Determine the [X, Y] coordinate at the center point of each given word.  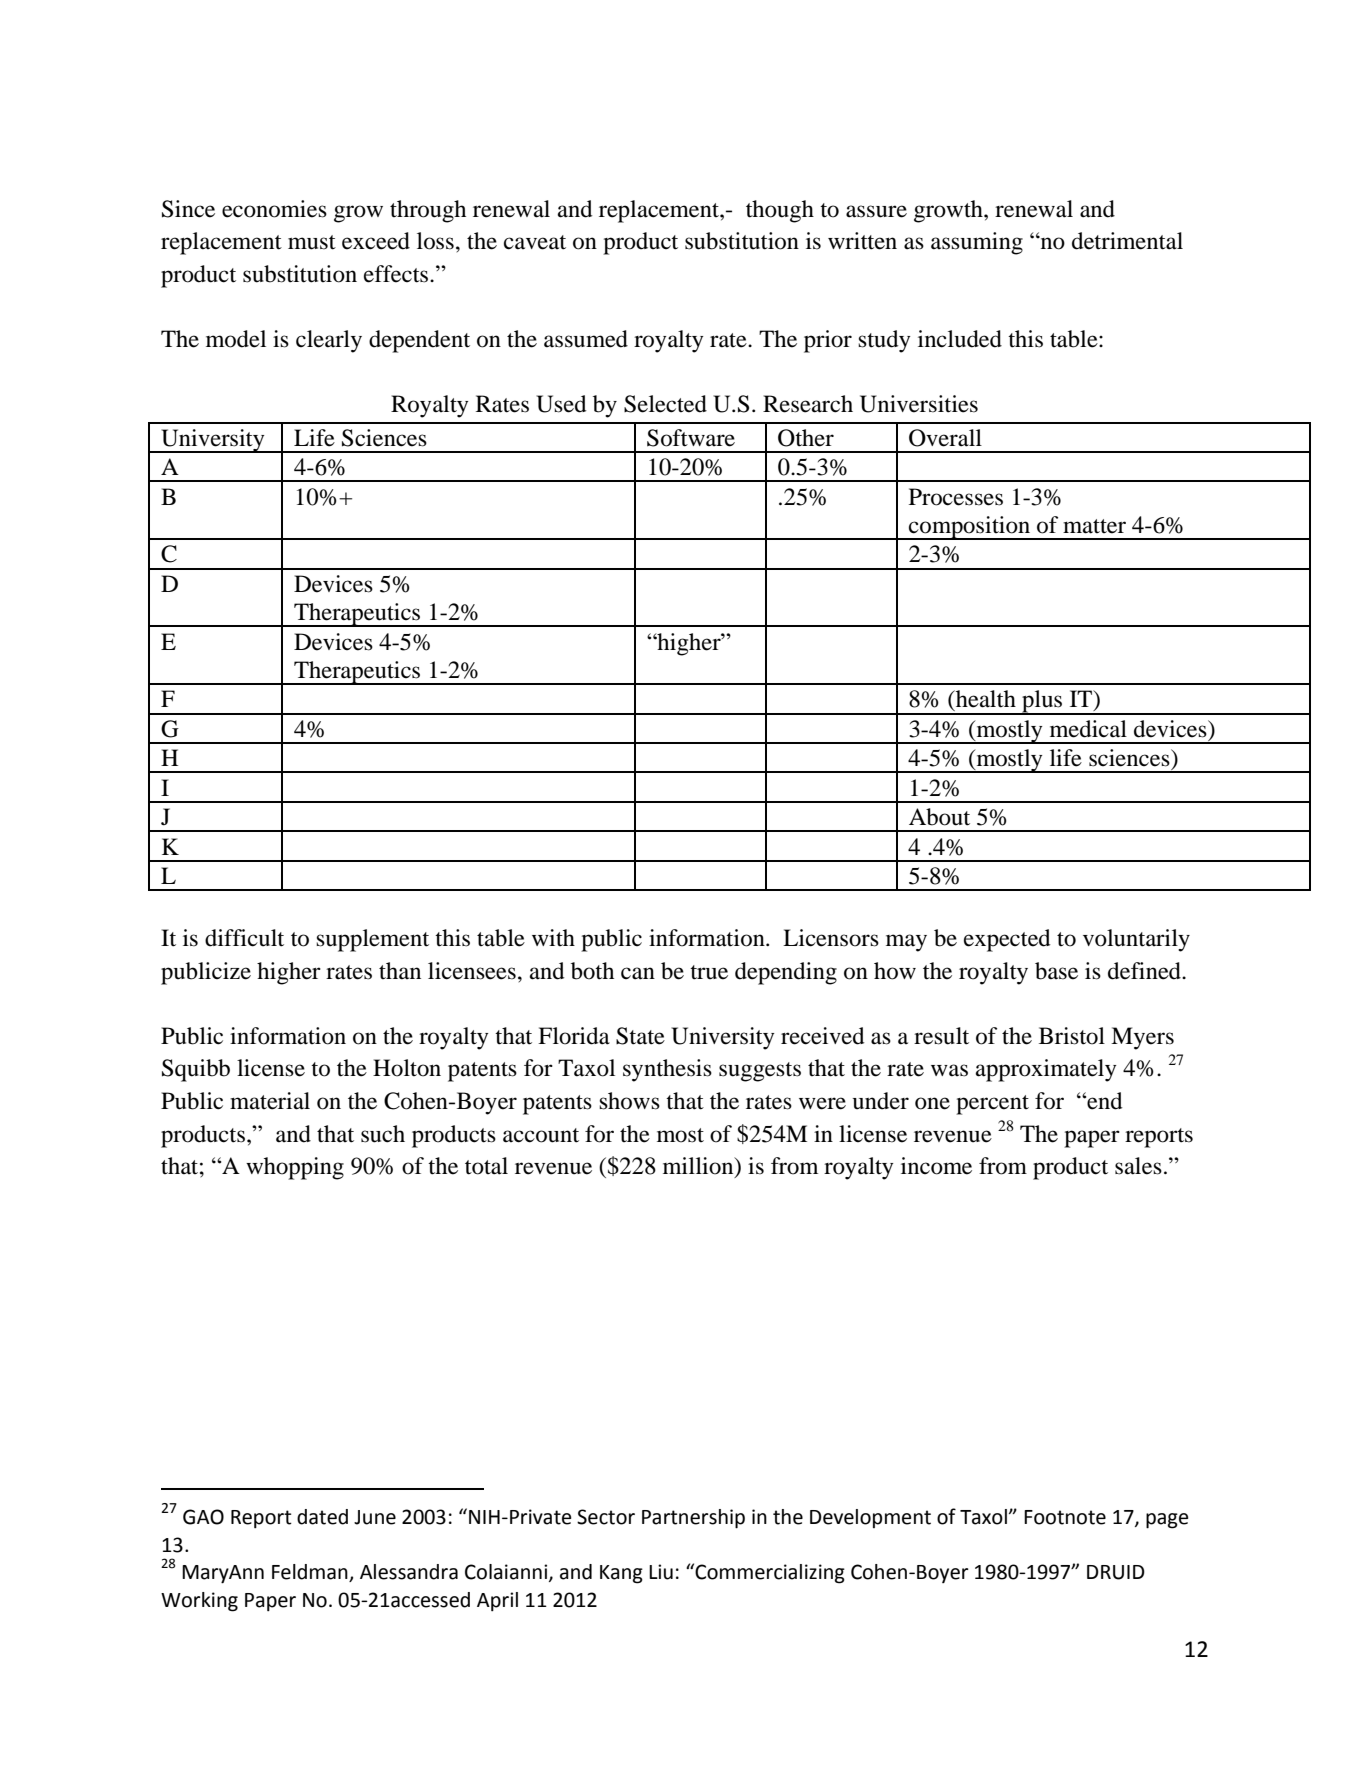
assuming [977, 243]
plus [1042, 702]
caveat [535, 242]
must [312, 242]
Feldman [311, 1573]
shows [629, 1101]
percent [992, 1105]
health [985, 699]
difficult [244, 938]
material [270, 1101]
